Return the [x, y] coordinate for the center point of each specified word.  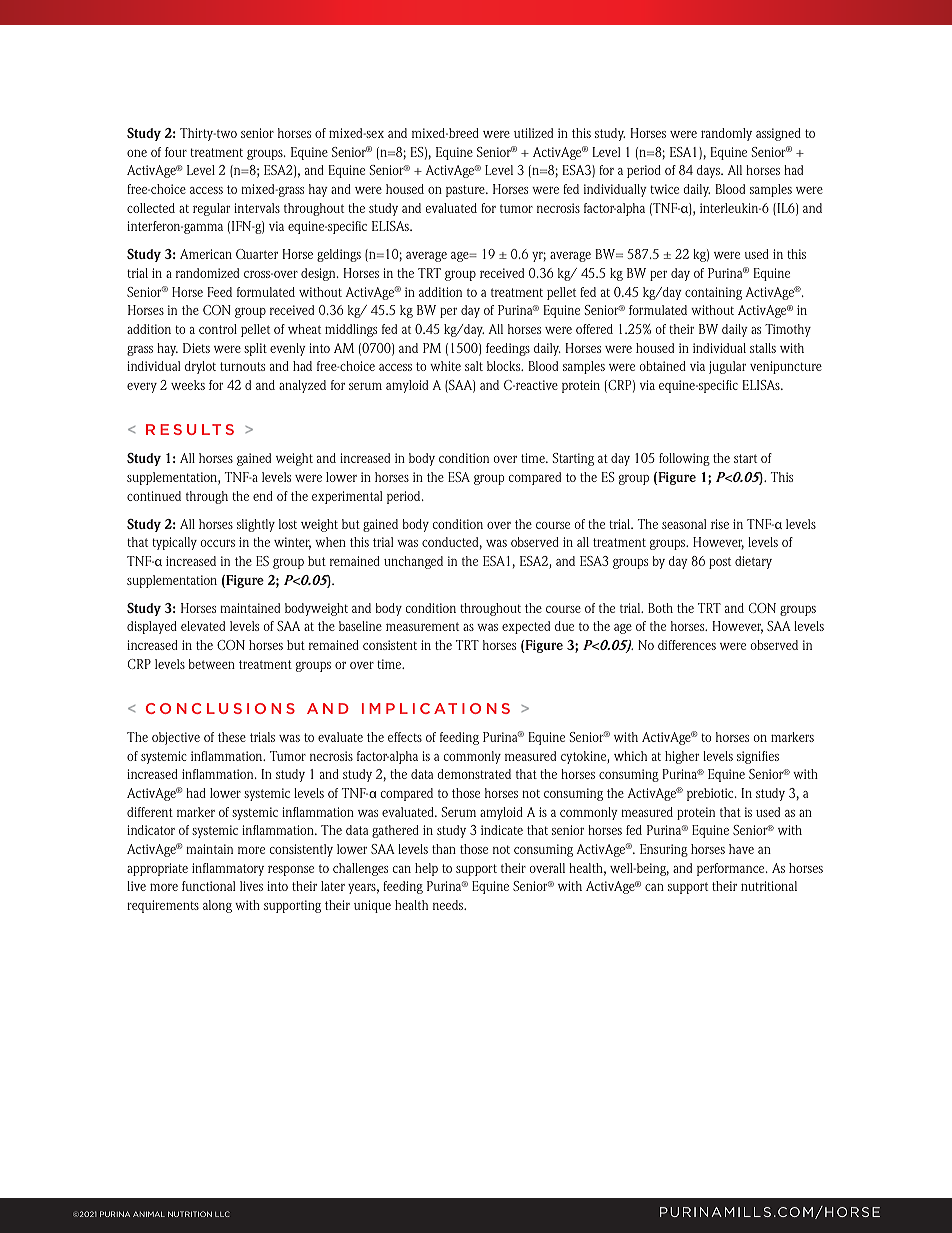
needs [449, 905]
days [710, 171]
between [212, 664]
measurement [422, 626]
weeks [188, 385]
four [176, 152]
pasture [466, 191]
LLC [222, 1214]
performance [732, 869]
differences [687, 645]
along [217, 906]
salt [474, 366]
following [684, 459]
